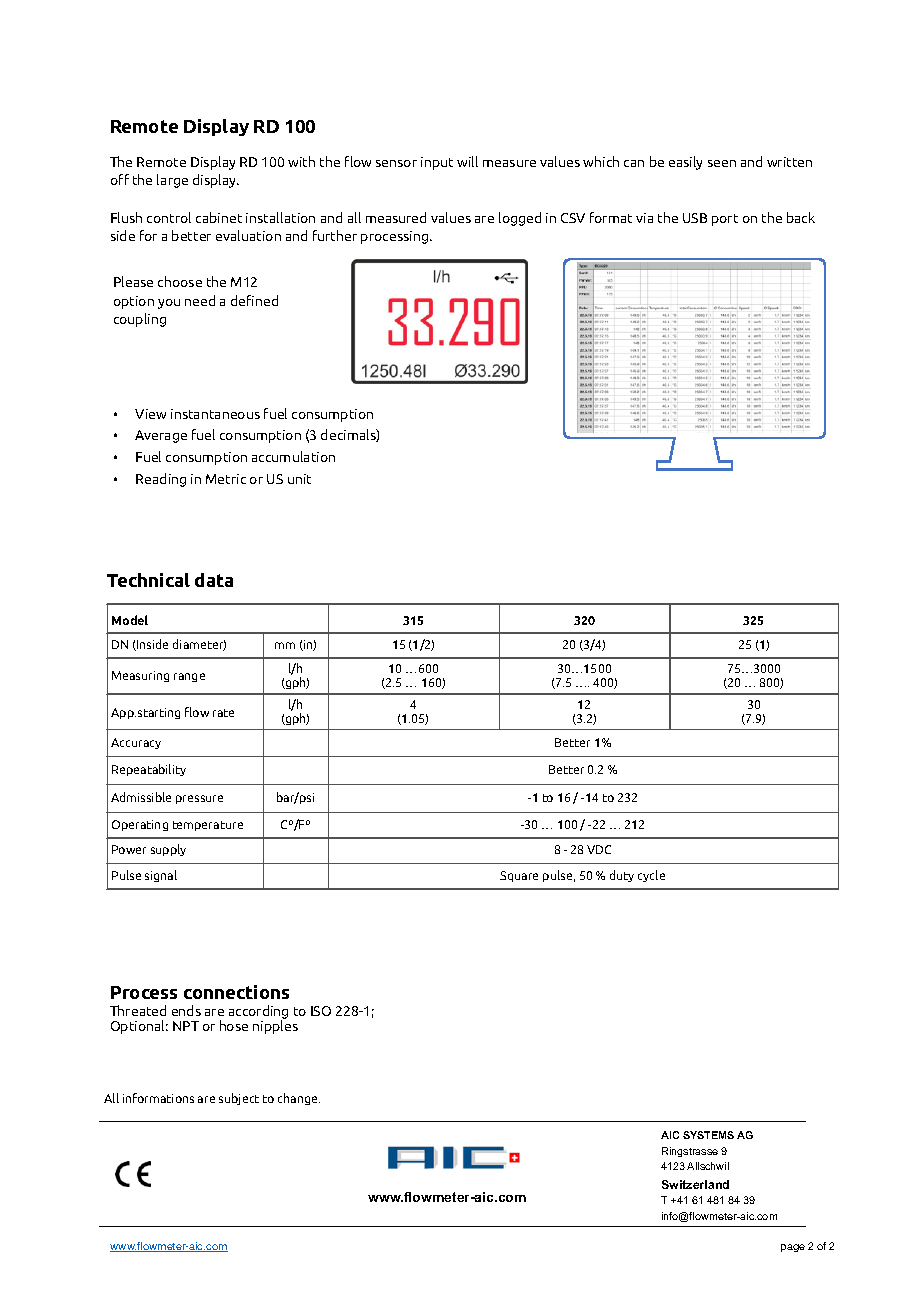  What do you see at coordinates (519, 876) in the screenshot?
I see `Square` at bounding box center [519, 876].
